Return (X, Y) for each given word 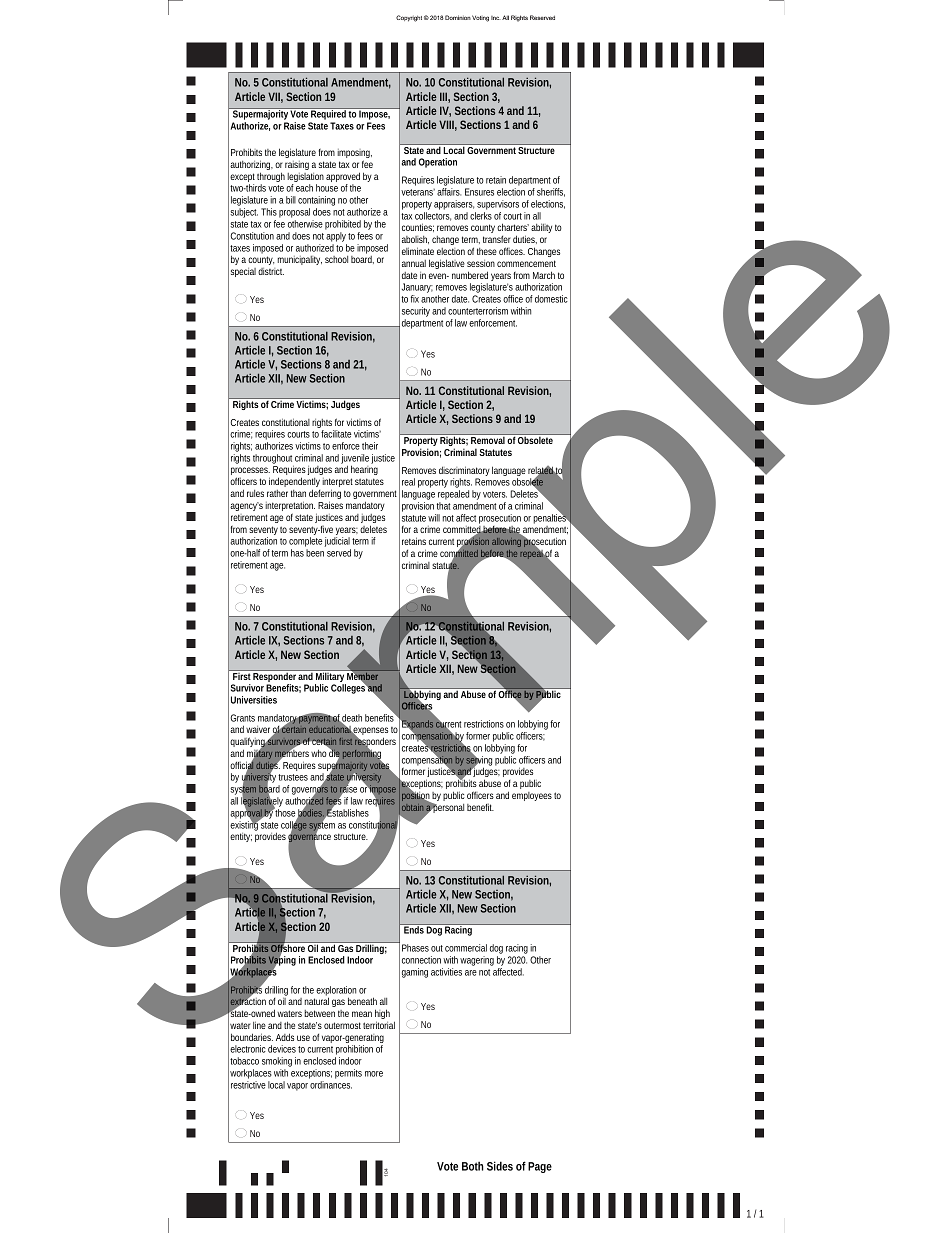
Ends (414, 929)
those (286, 814)
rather (277, 493)
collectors (433, 216)
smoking (277, 1063)
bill (291, 200)
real (408, 482)
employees (532, 796)
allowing (506, 542)
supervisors (498, 205)
